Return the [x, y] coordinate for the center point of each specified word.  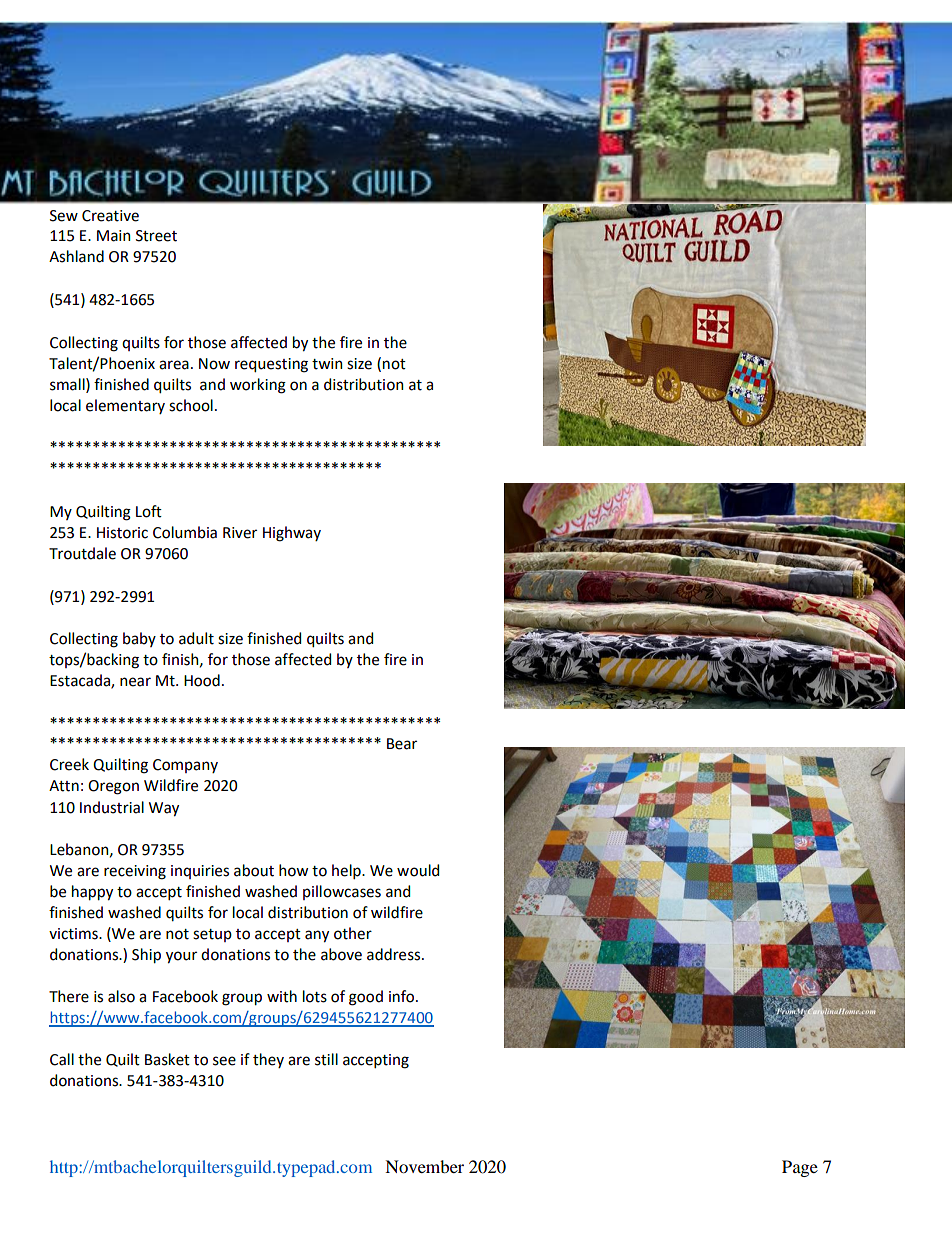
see [224, 1061]
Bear [402, 744]
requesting [271, 365]
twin [327, 364]
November [424, 1166]
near [135, 682]
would [418, 870]
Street [156, 236]
